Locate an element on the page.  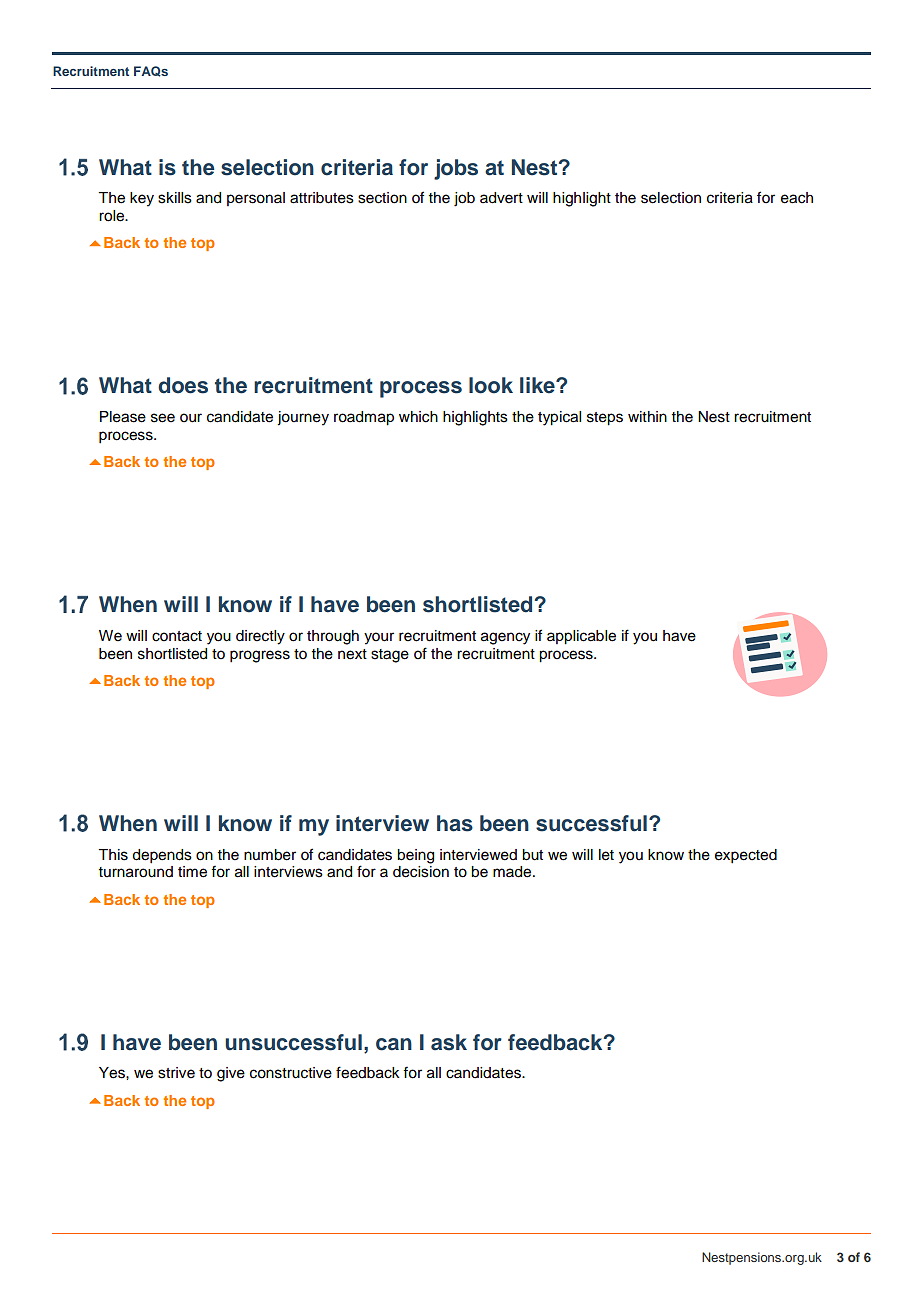
has is located at coordinates (455, 823).
